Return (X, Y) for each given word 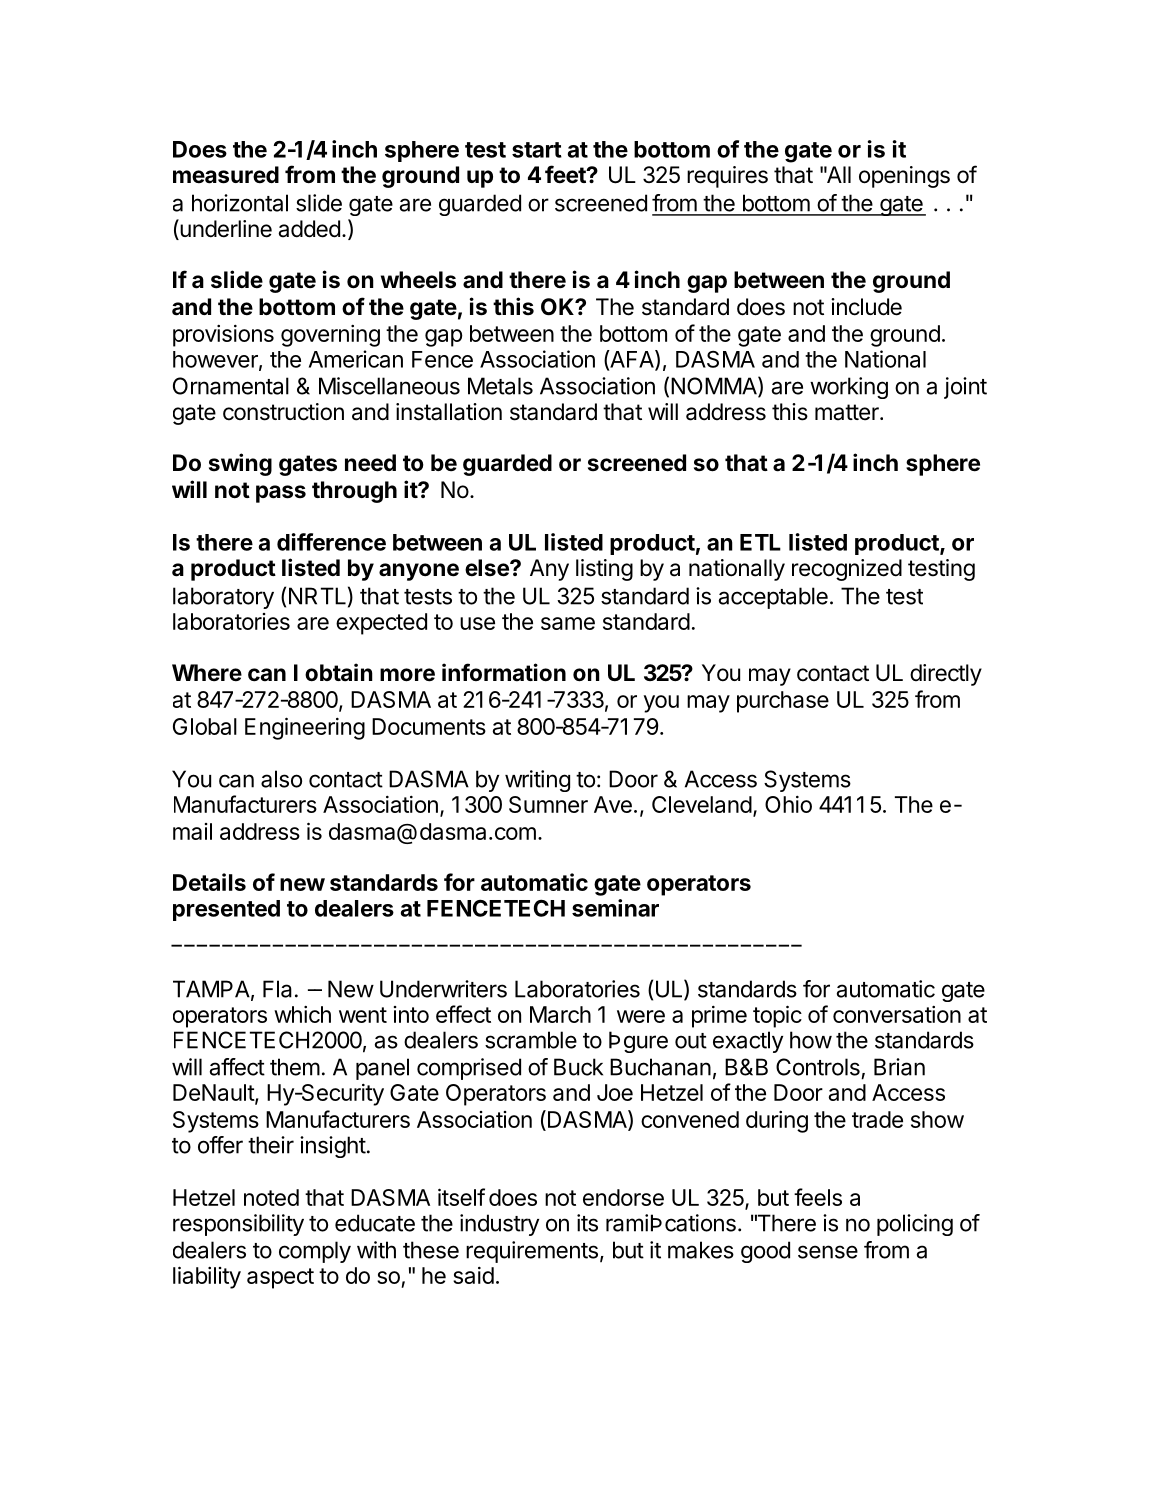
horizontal (240, 203)
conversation (897, 1014)
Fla (277, 989)
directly (946, 675)
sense (828, 1252)
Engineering (305, 728)
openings (904, 177)
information (504, 672)
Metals (500, 386)
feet (566, 174)
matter (848, 412)
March (560, 1014)
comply (315, 1252)
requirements (532, 1252)
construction (283, 412)
